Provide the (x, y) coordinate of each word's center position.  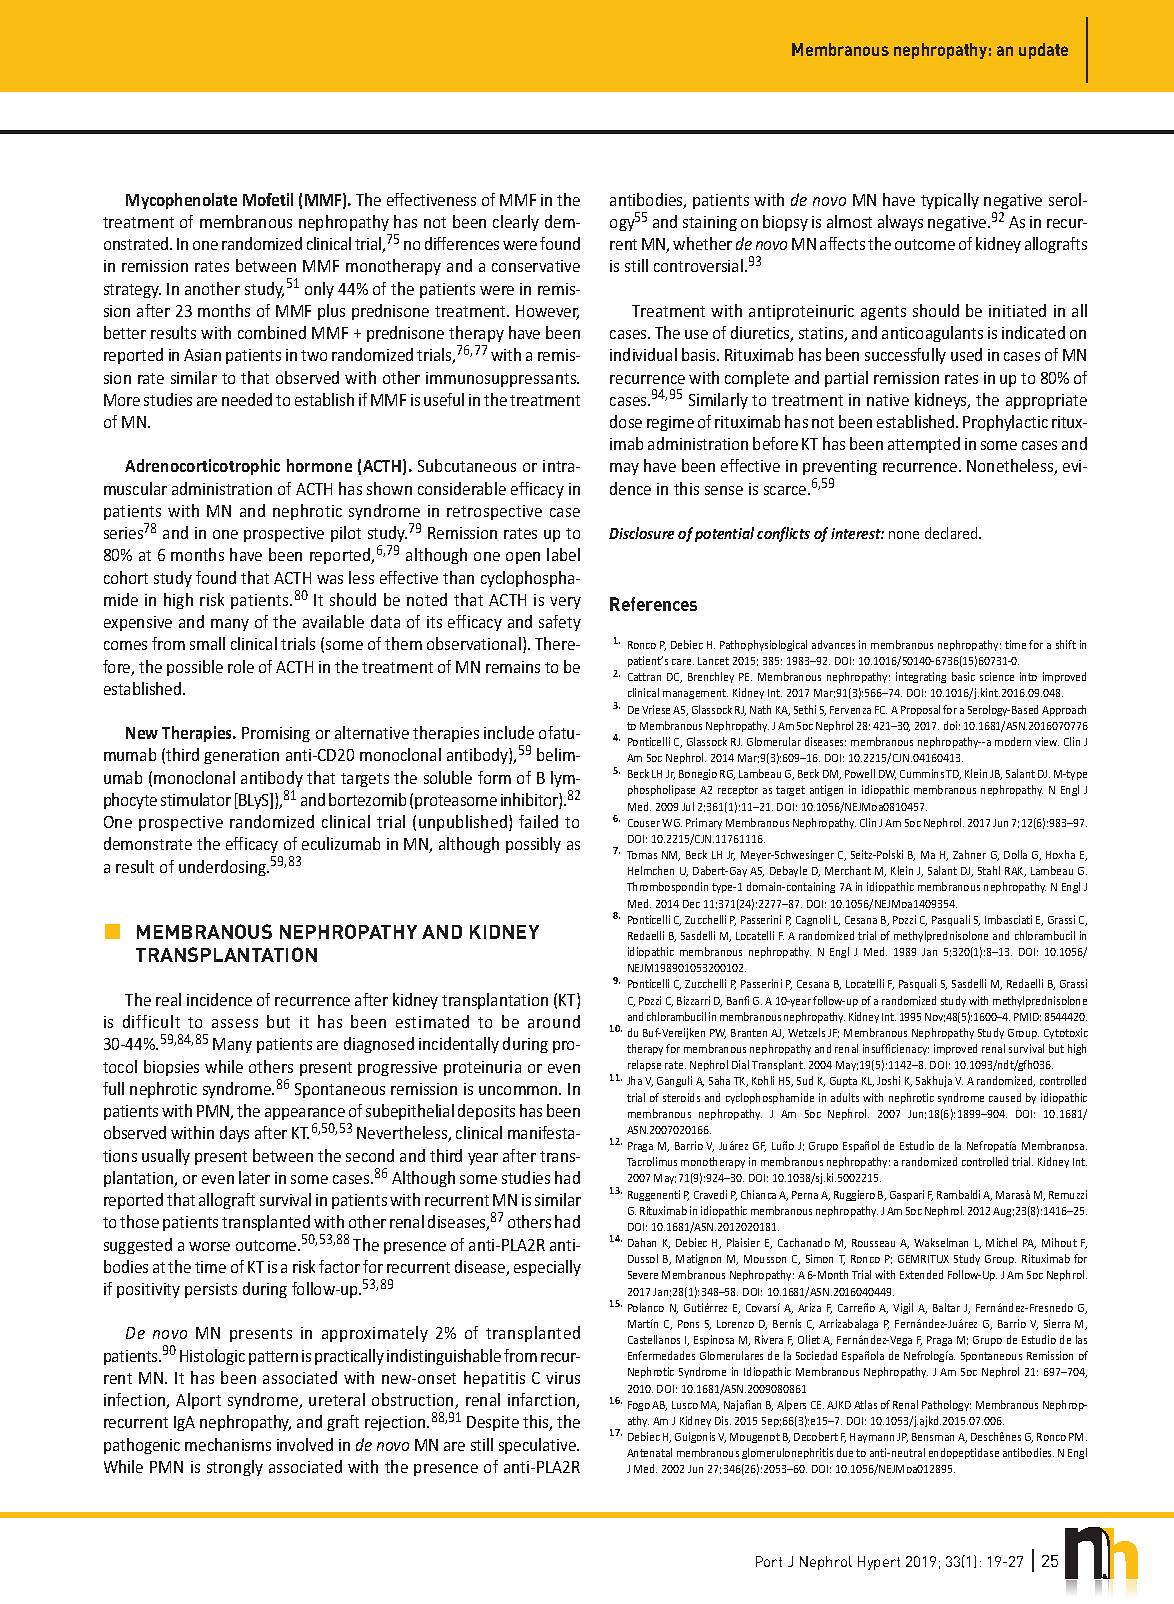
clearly (516, 223)
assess (235, 1023)
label (563, 554)
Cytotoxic (1066, 1033)
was (330, 579)
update (1043, 51)
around (554, 1021)
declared (952, 533)
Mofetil (268, 199)
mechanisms (228, 1444)
